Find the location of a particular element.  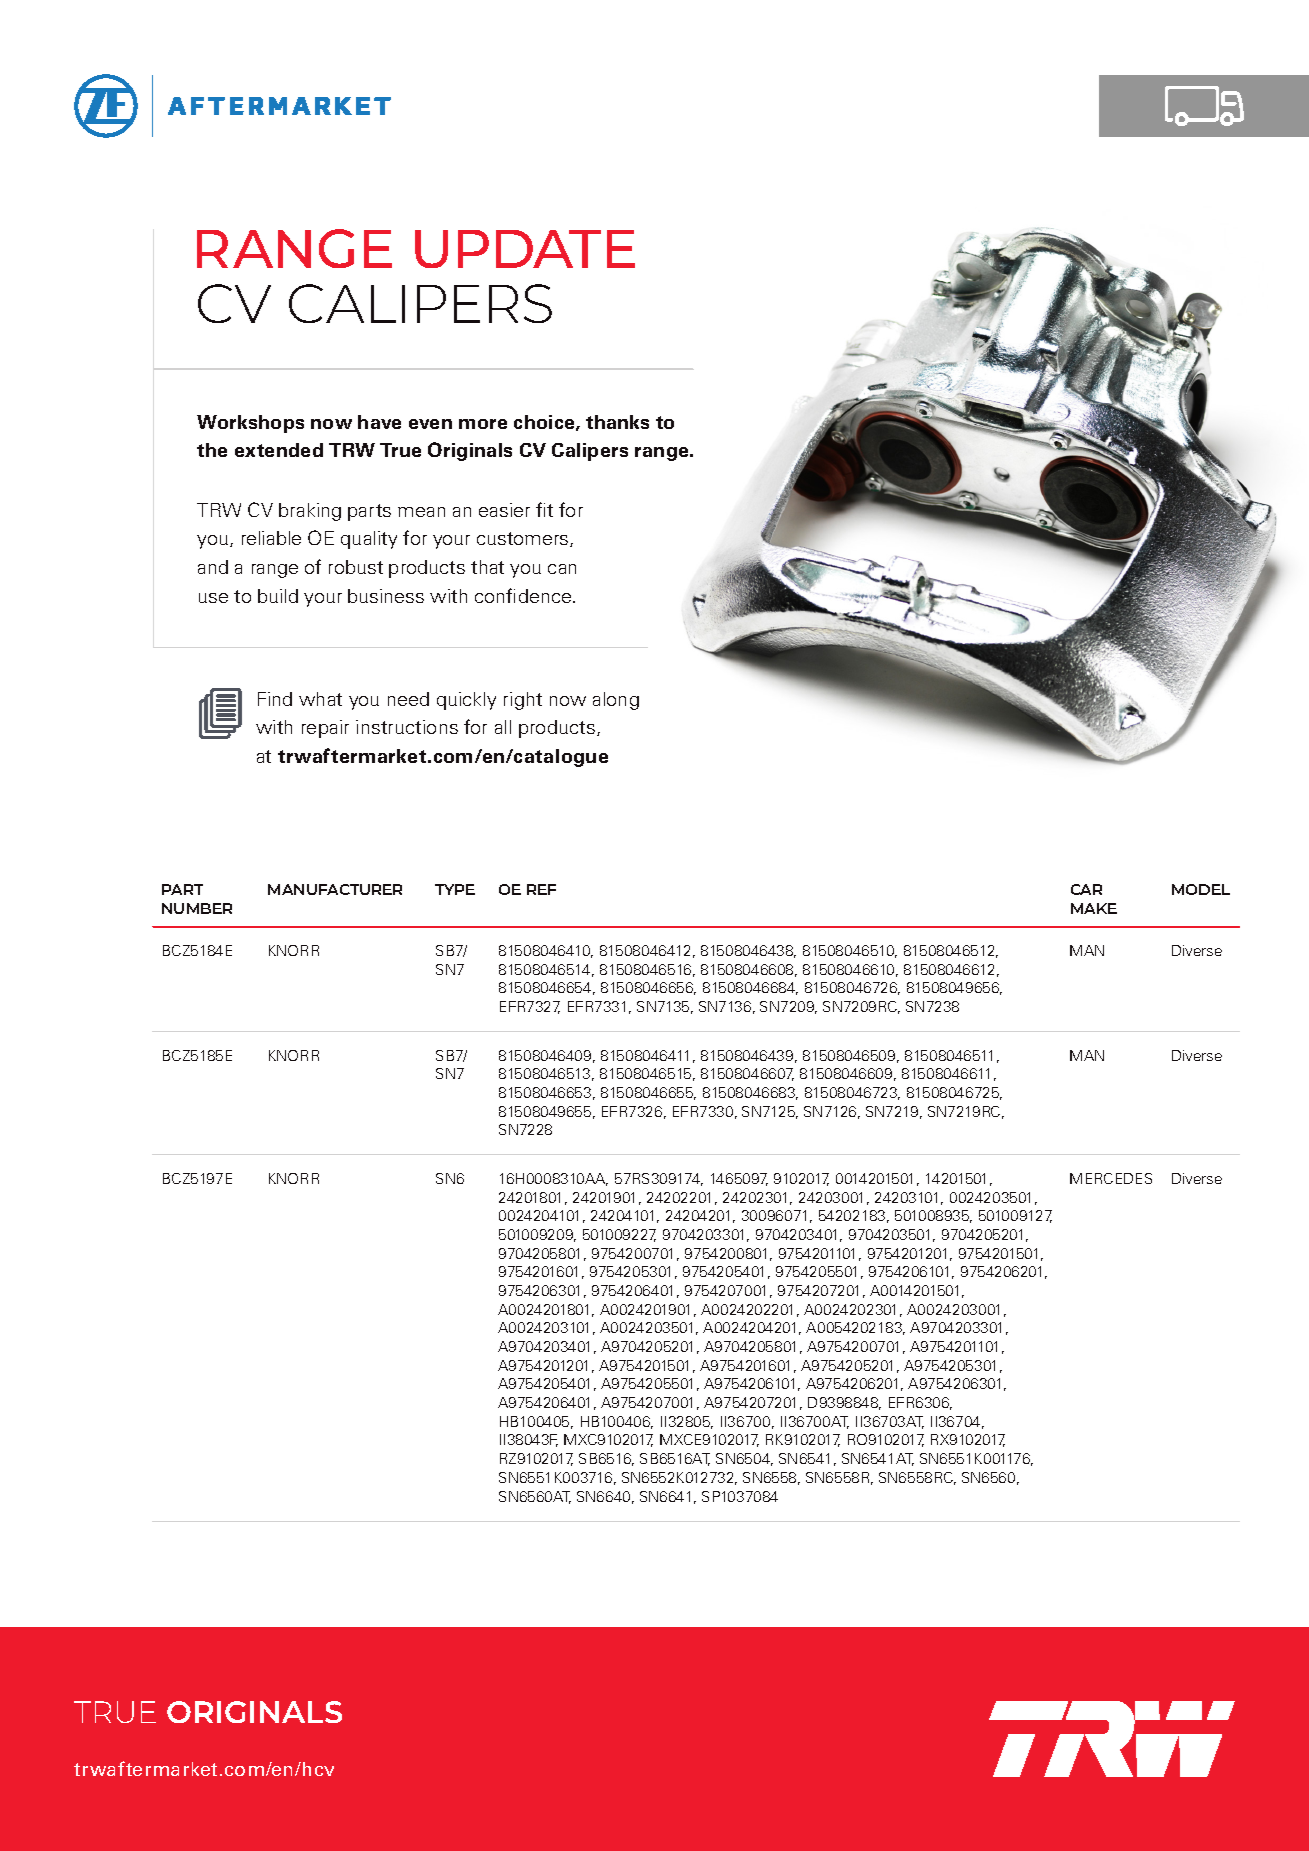

build is located at coordinates (278, 596).
